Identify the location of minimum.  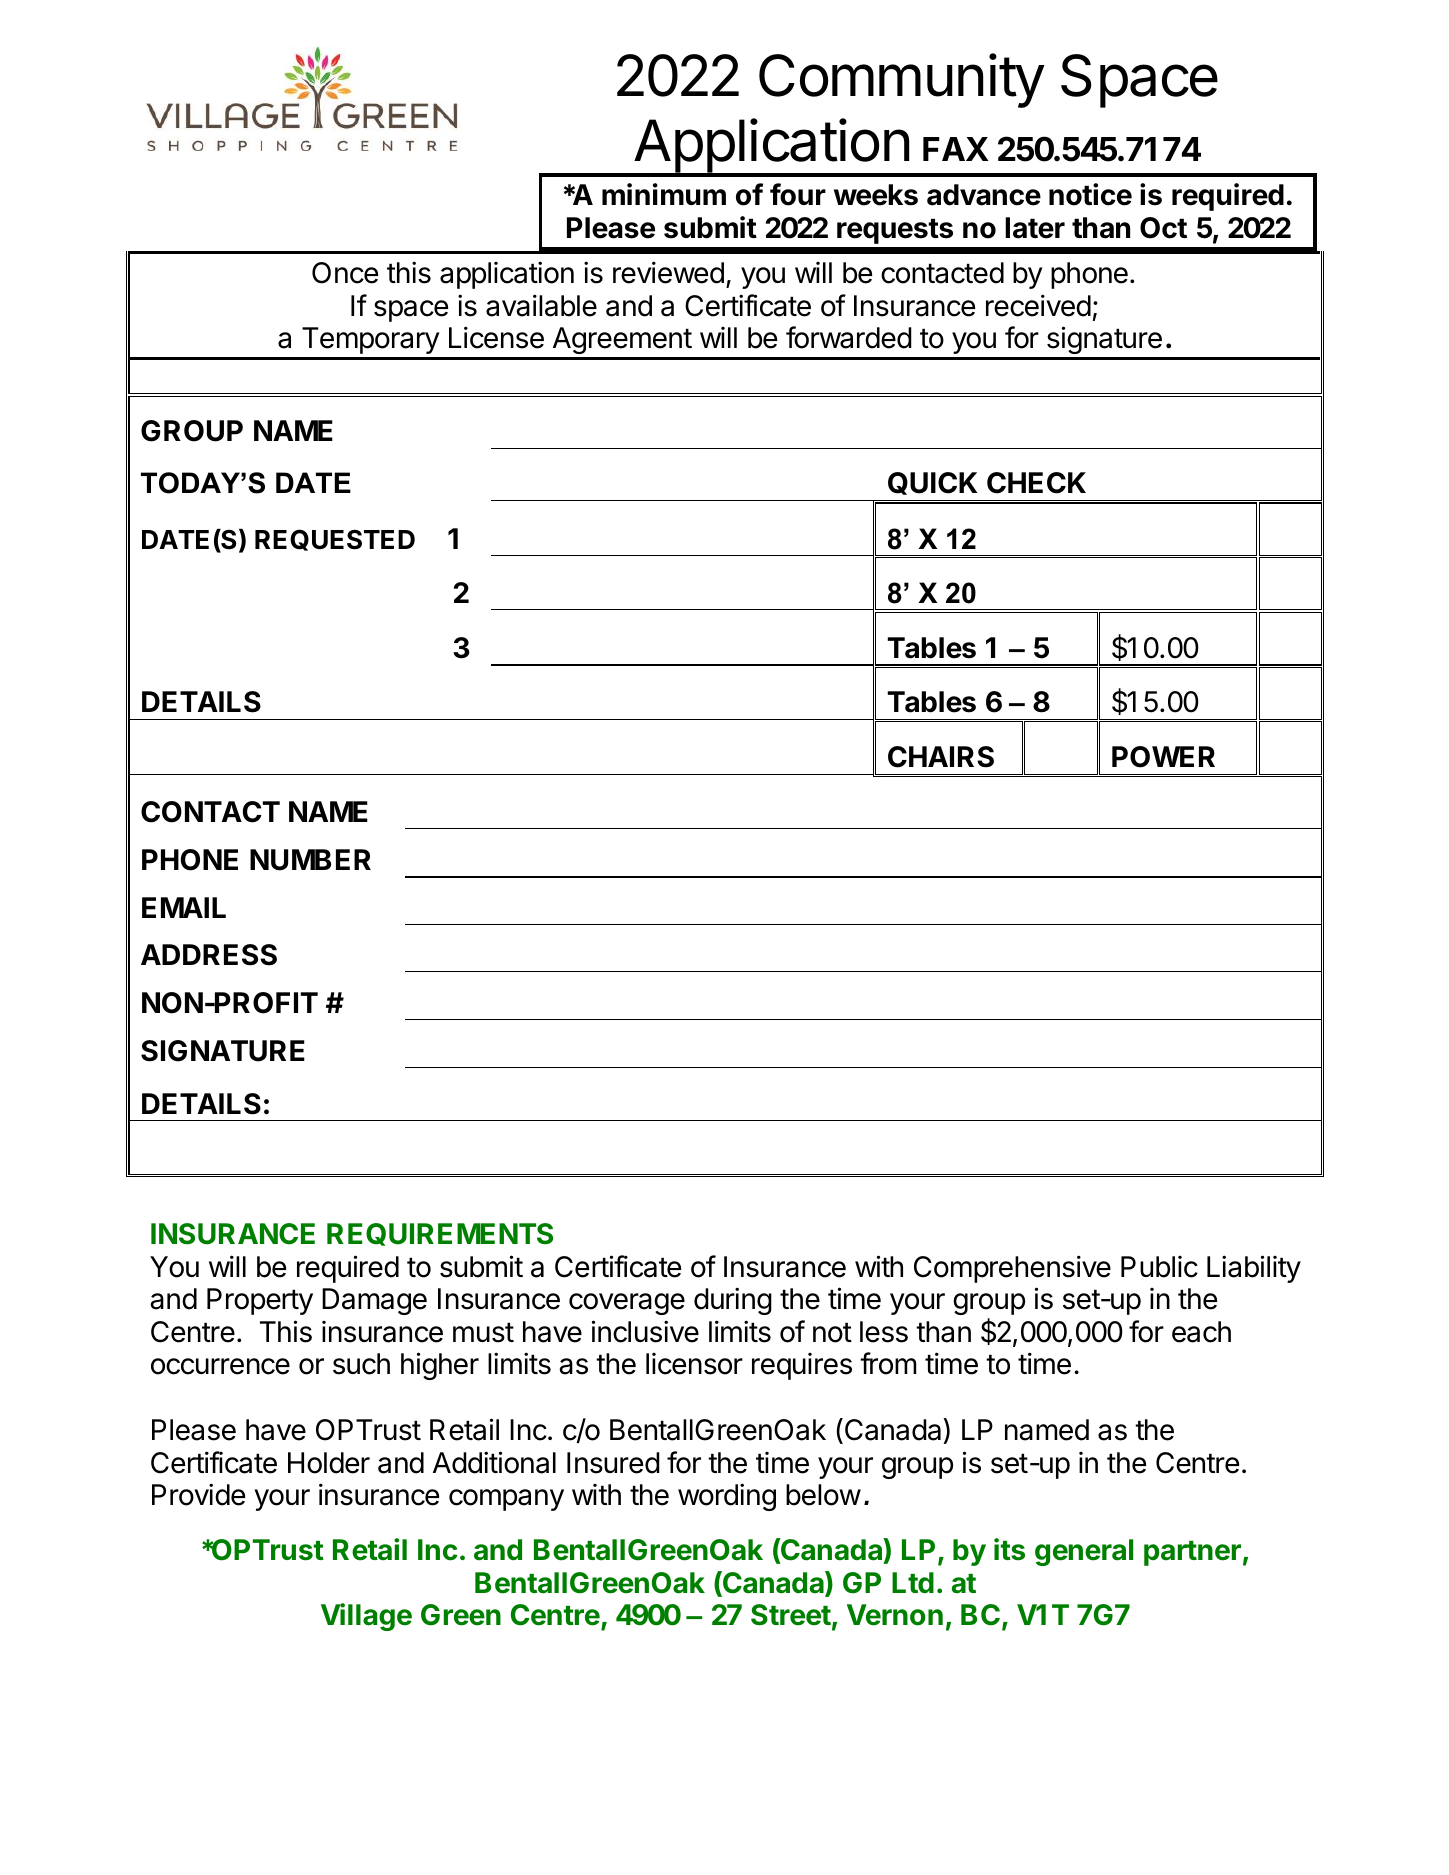
(664, 194).
